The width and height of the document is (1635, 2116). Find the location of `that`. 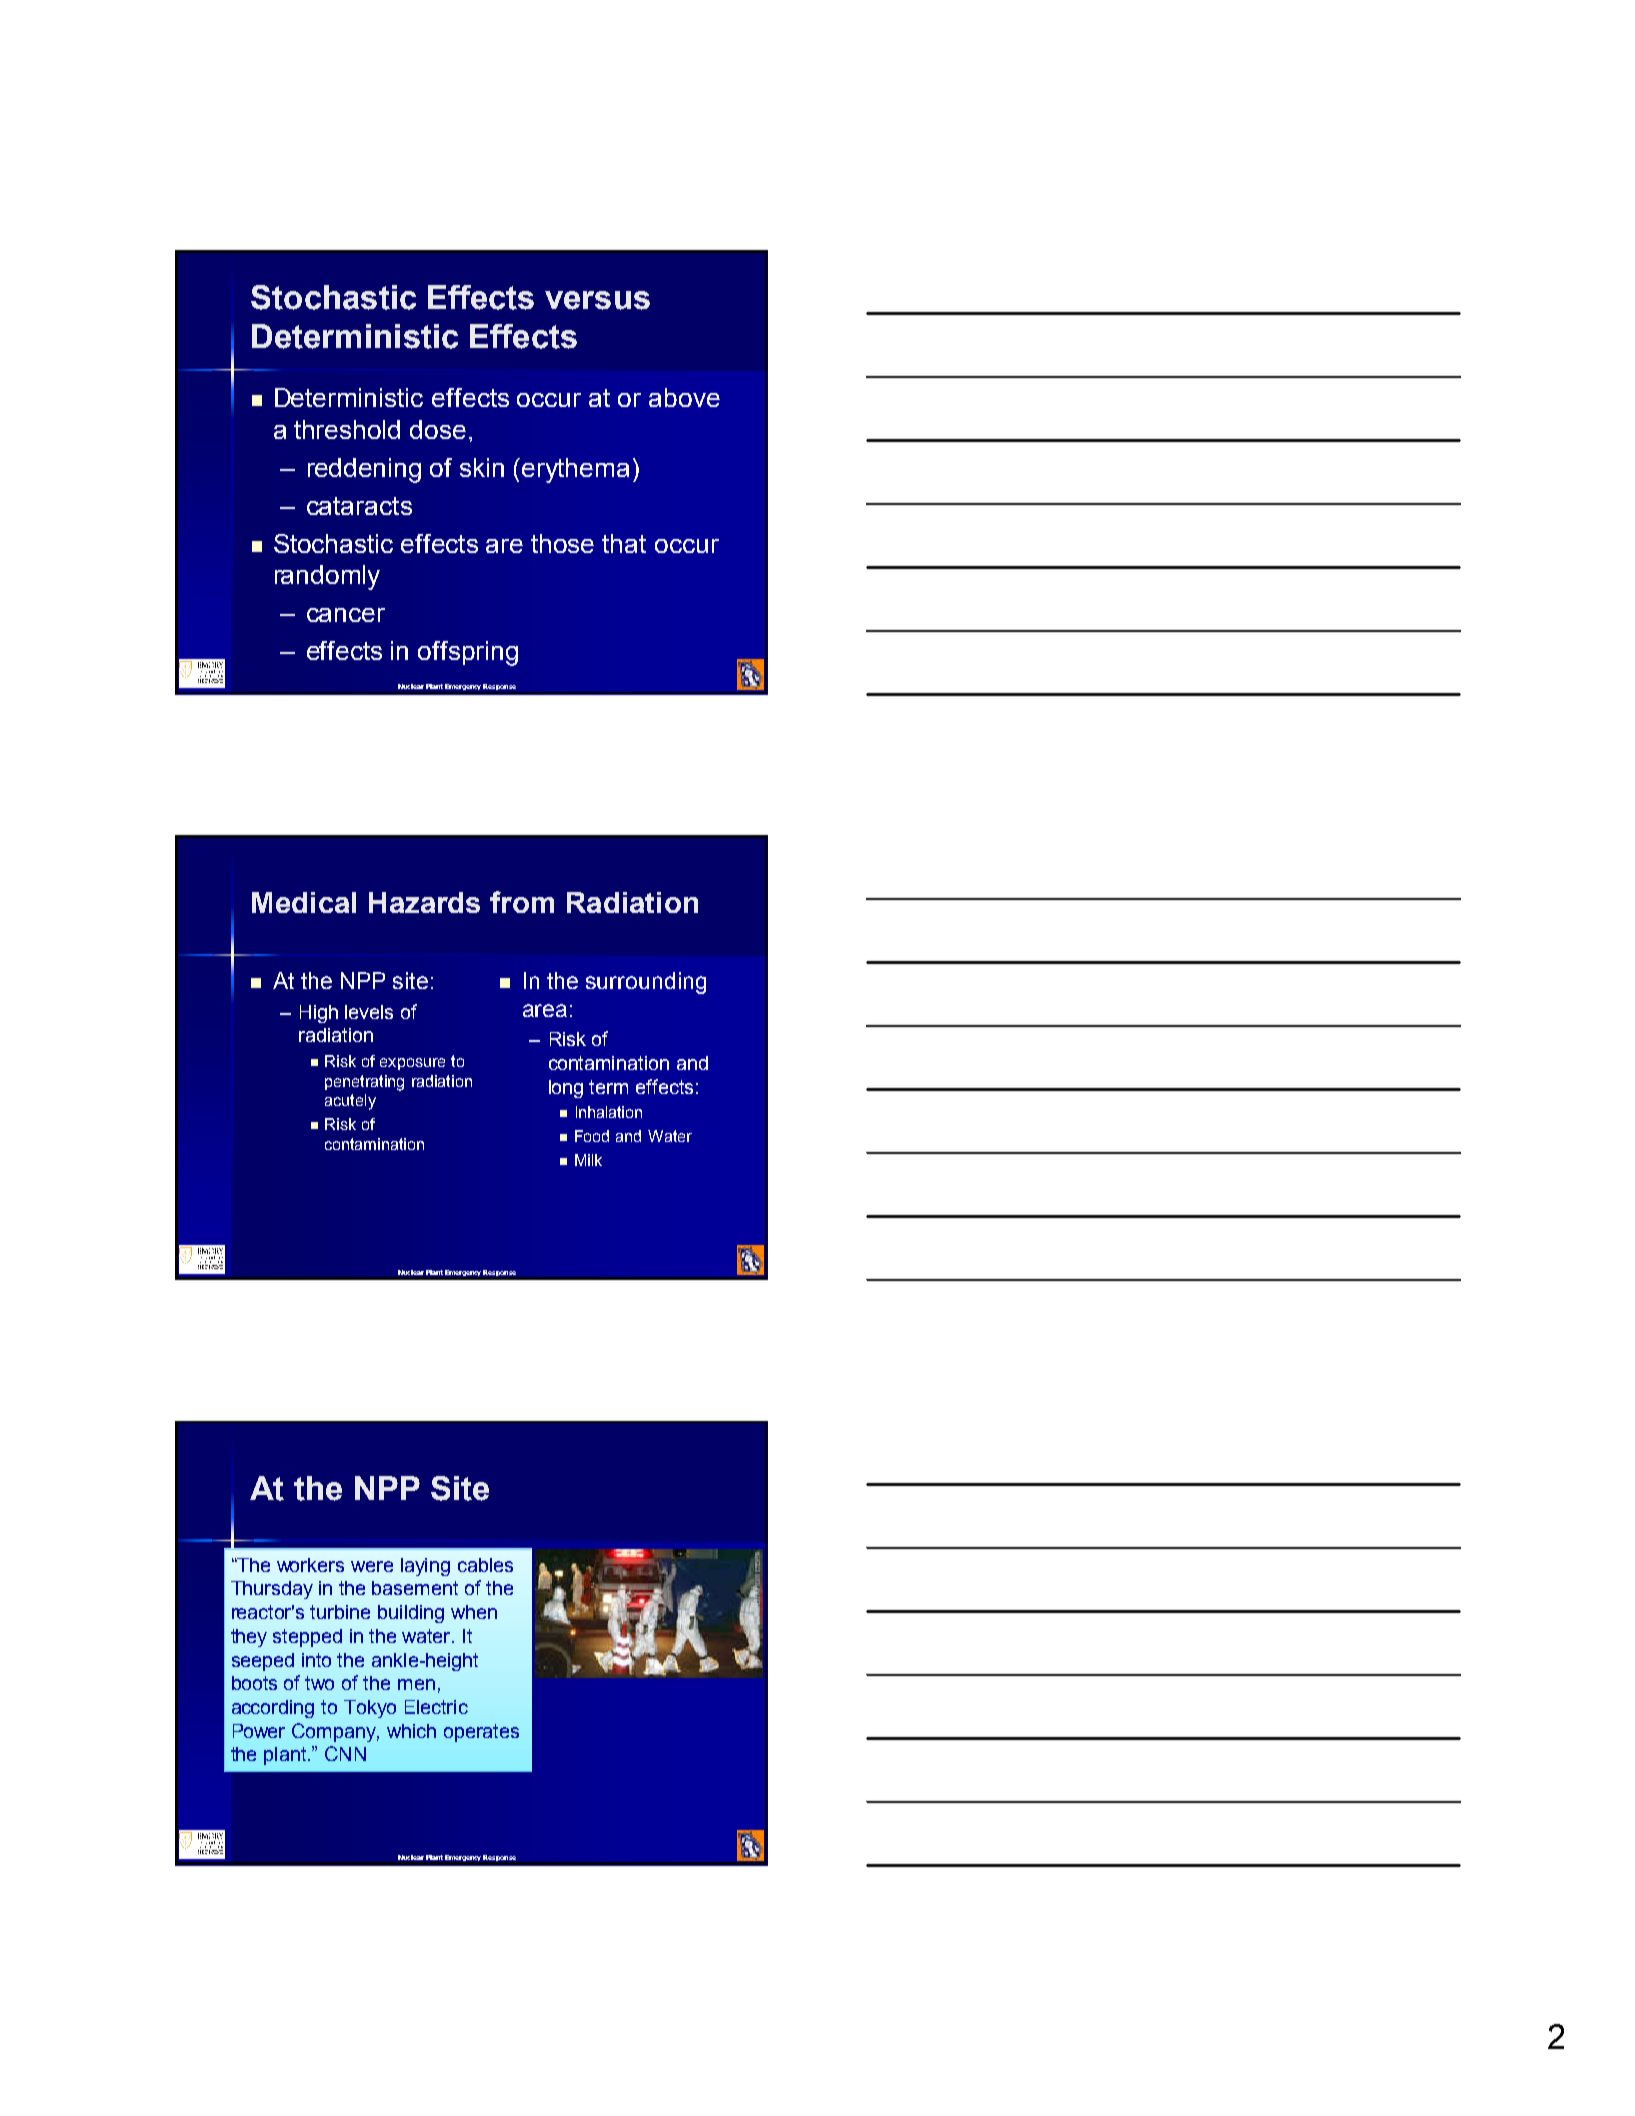

that is located at coordinates (624, 543).
